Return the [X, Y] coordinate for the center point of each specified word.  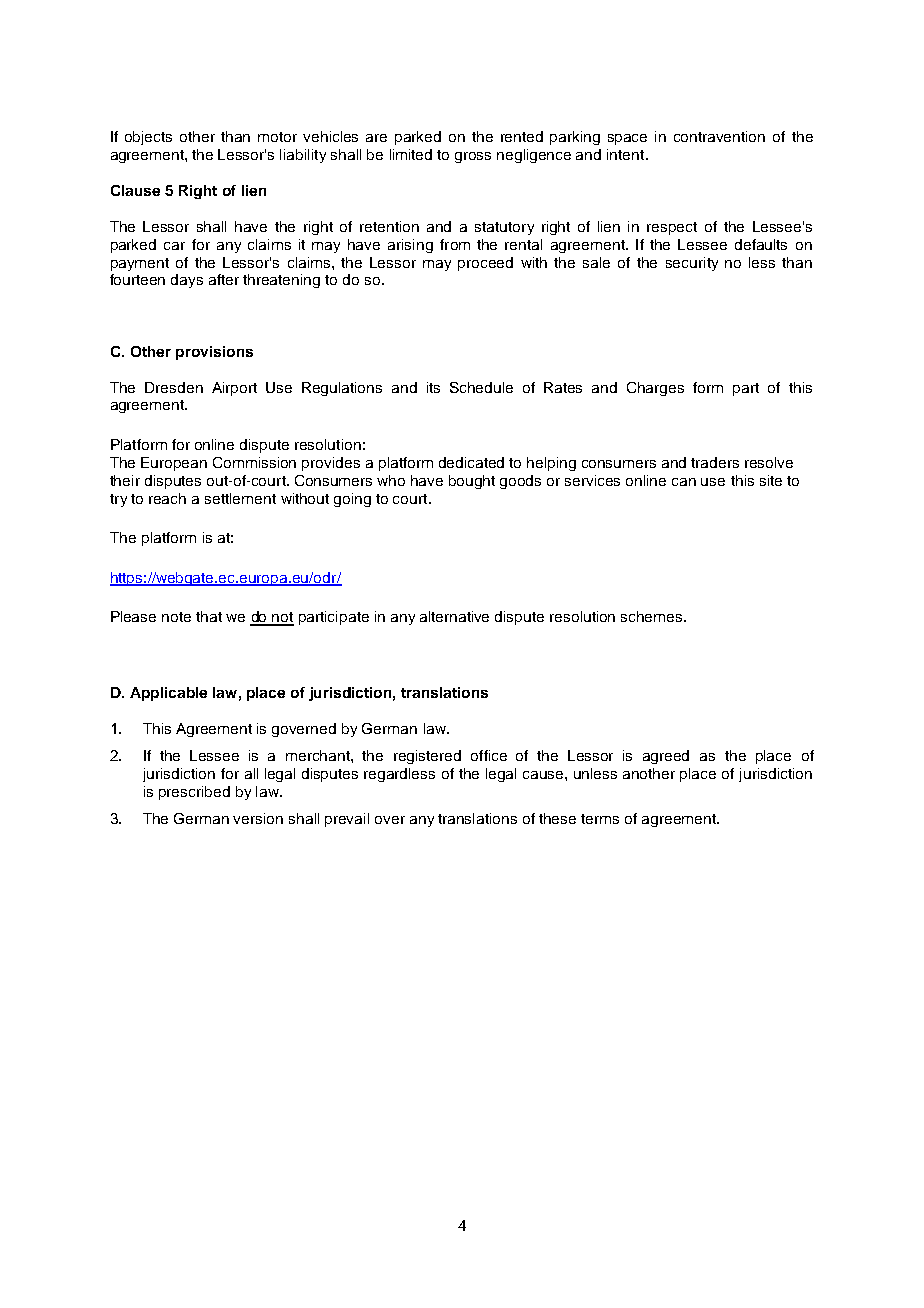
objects [148, 138]
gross [473, 157]
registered [427, 757]
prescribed [194, 793]
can [684, 482]
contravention [719, 136]
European [174, 464]
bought [472, 482]
